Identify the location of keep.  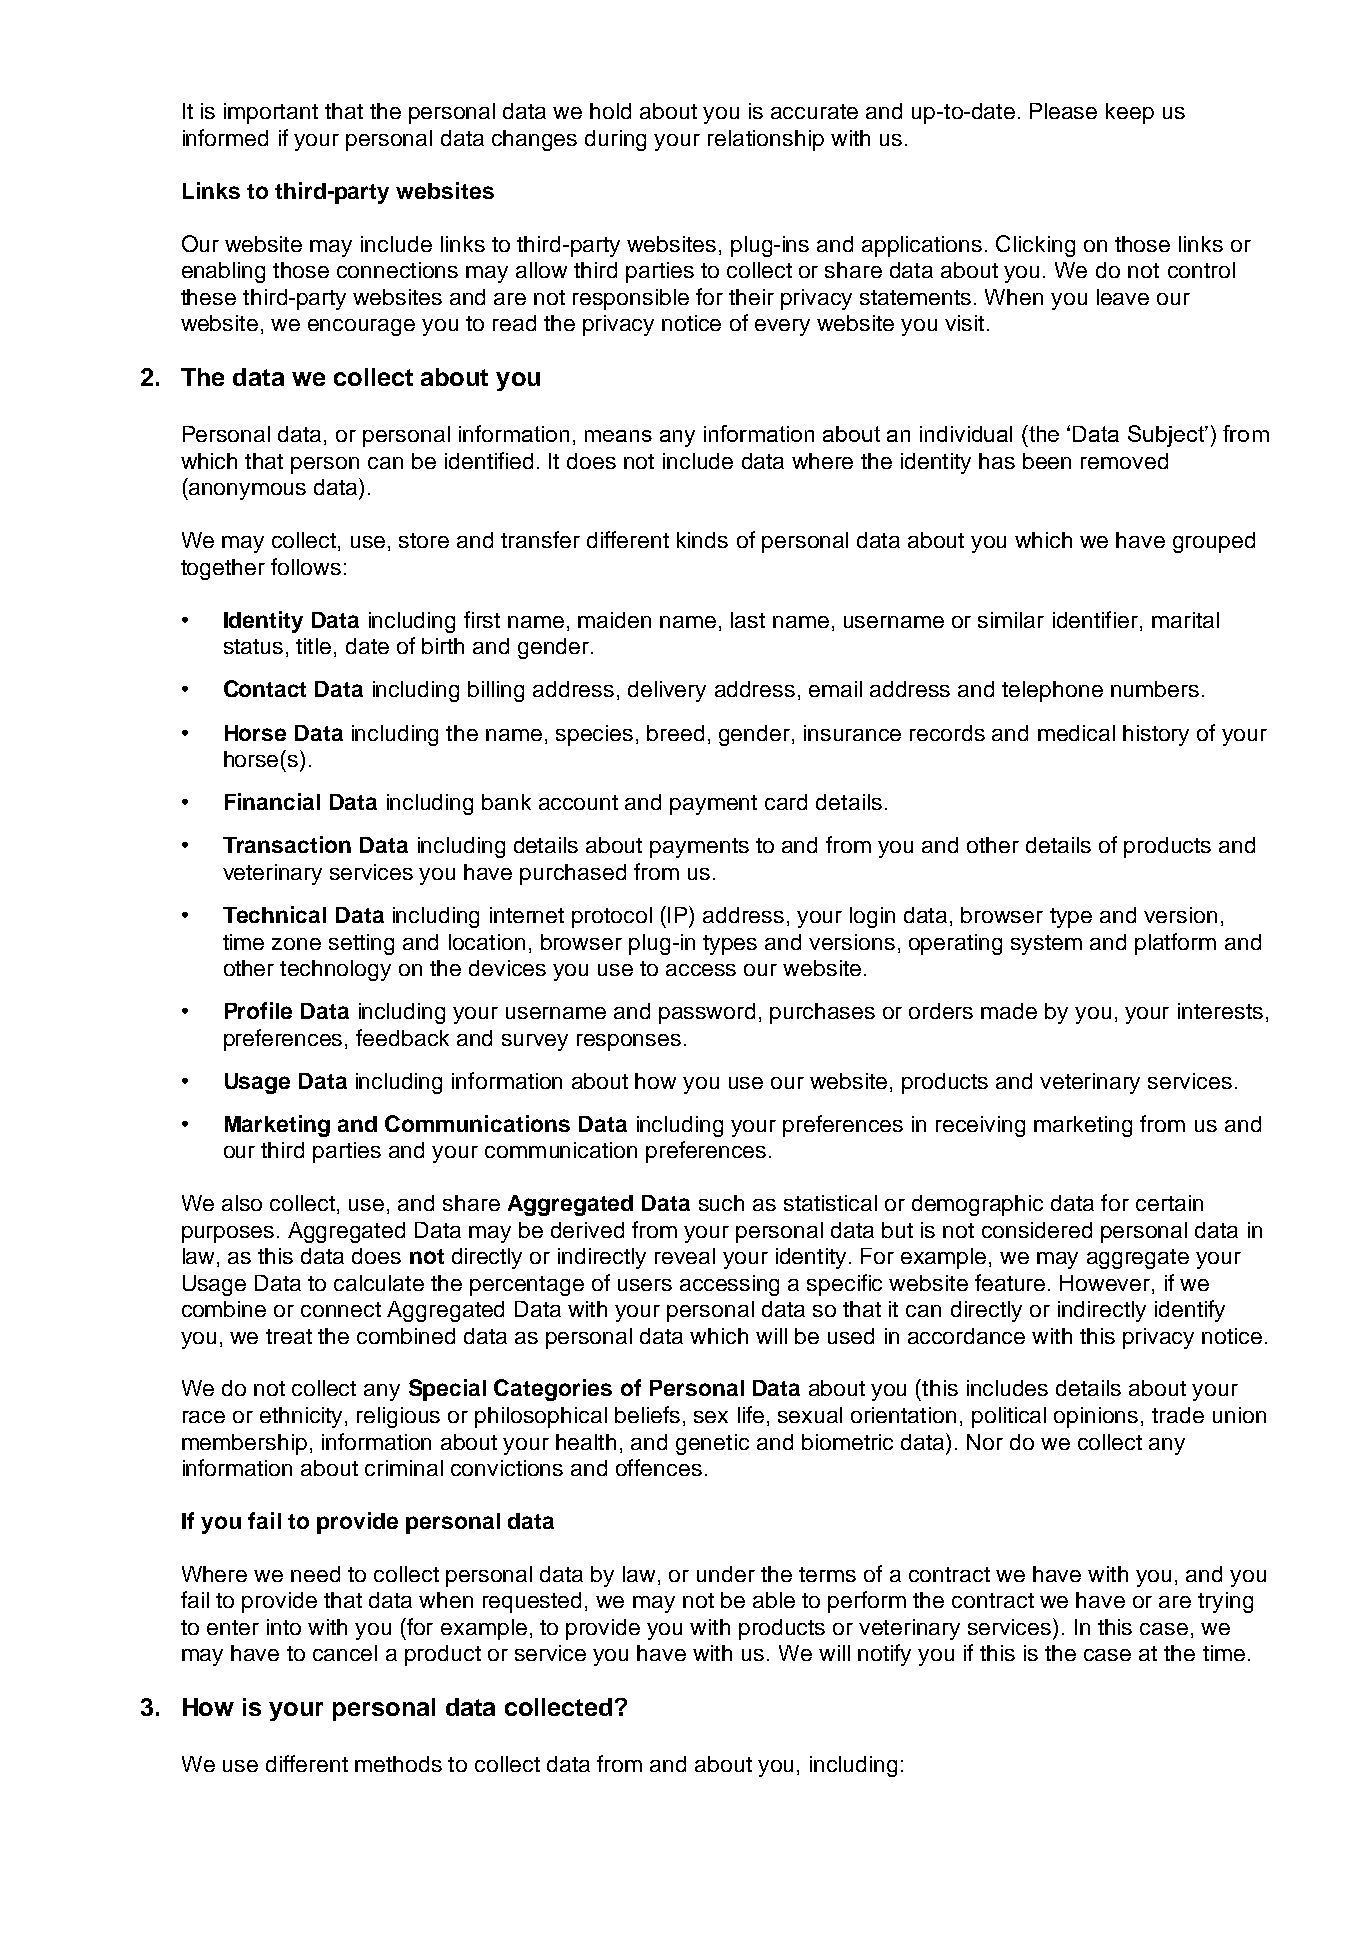
(1130, 113).
